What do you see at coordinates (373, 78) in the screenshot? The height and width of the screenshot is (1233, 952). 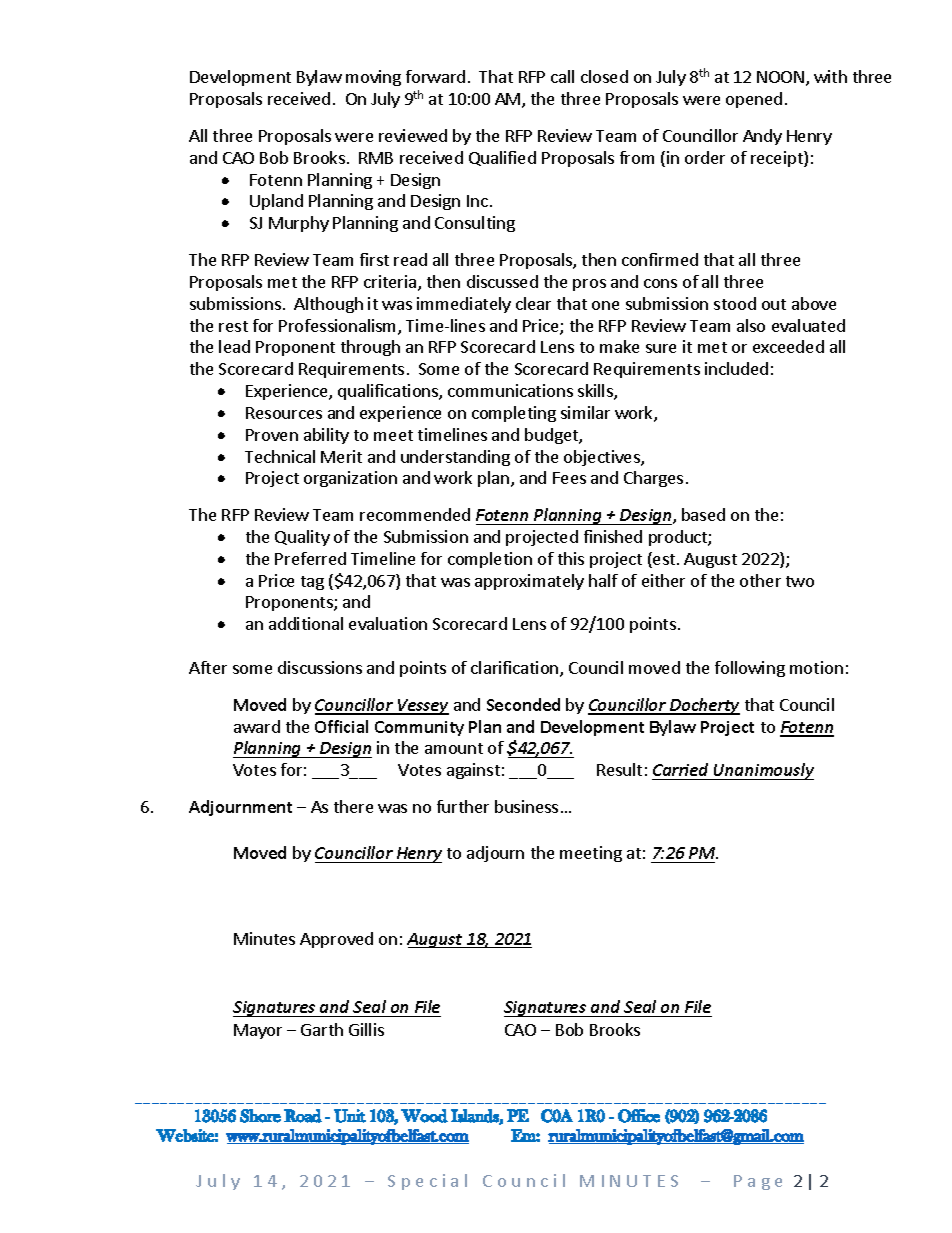 I see `moving` at bounding box center [373, 78].
